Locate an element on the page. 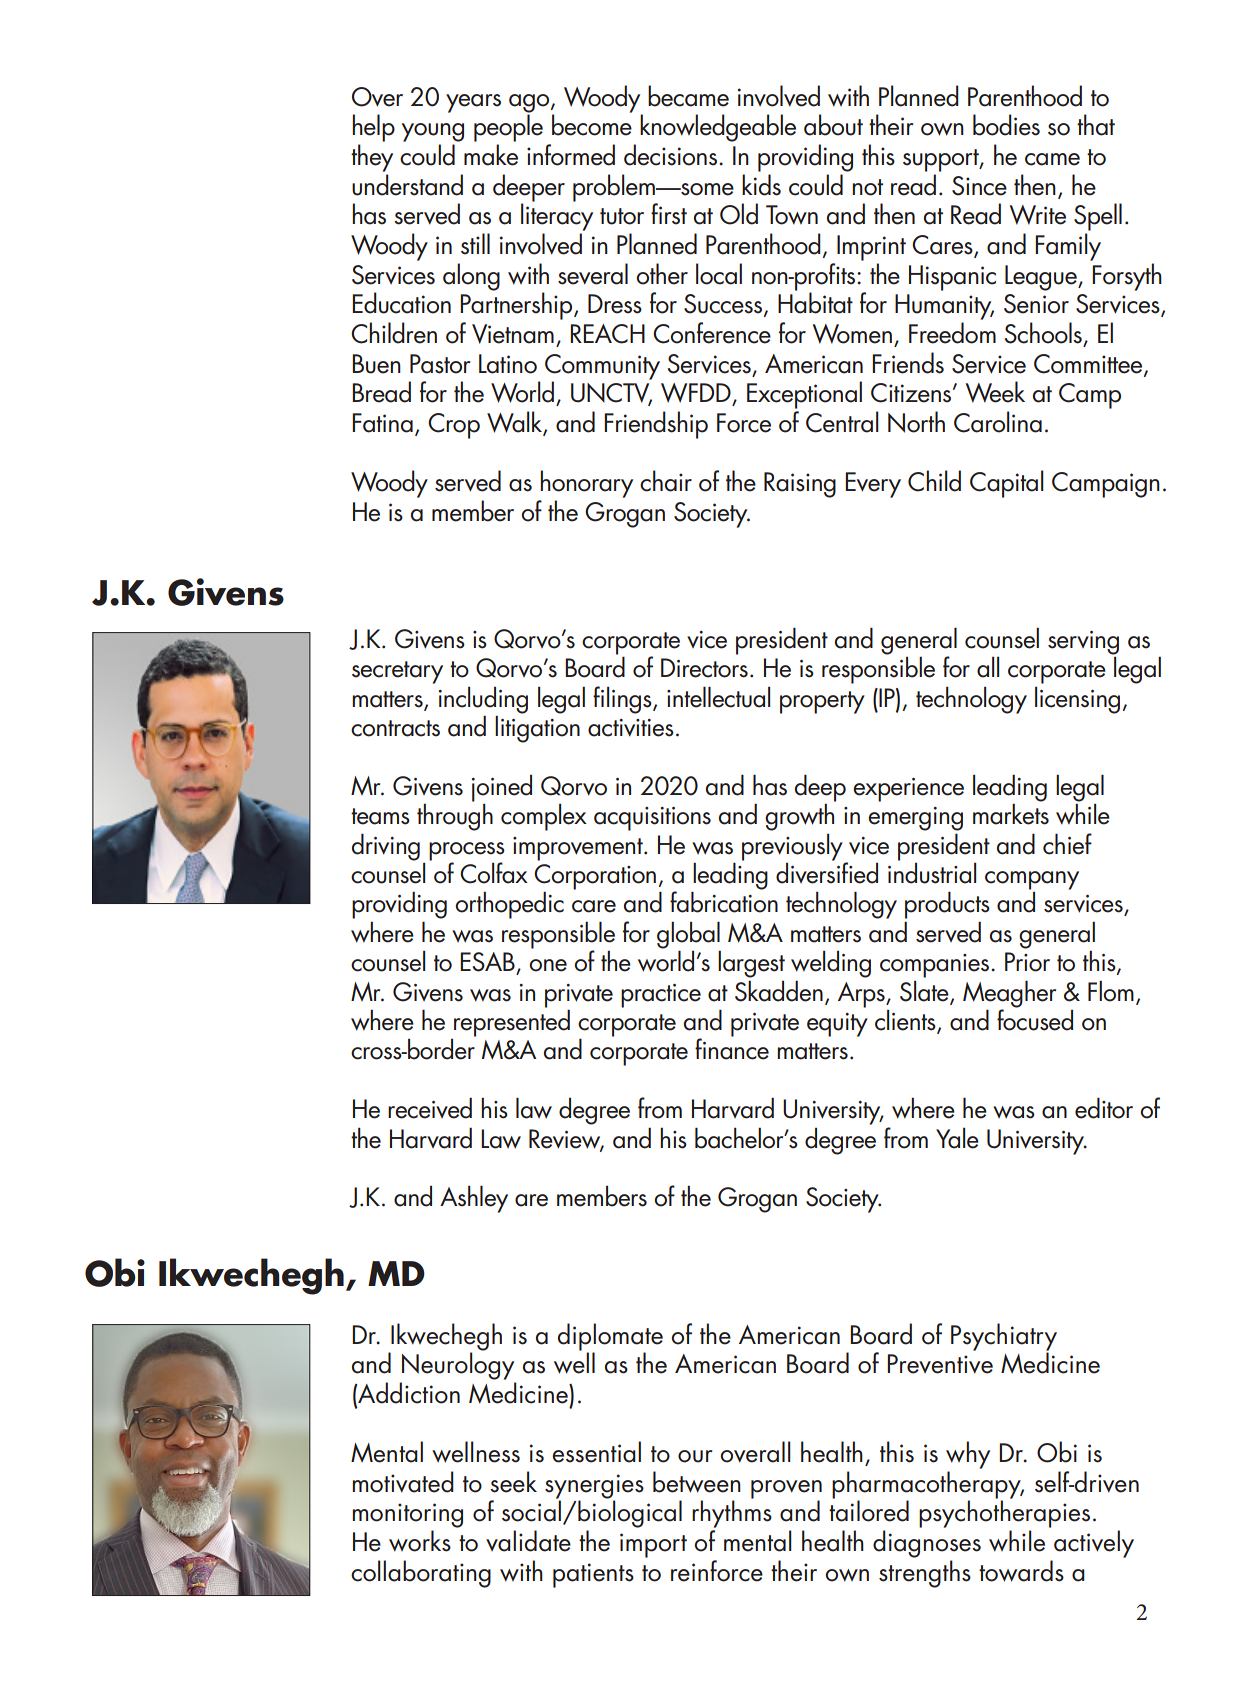  Ashley is located at coordinates (474, 1199).
